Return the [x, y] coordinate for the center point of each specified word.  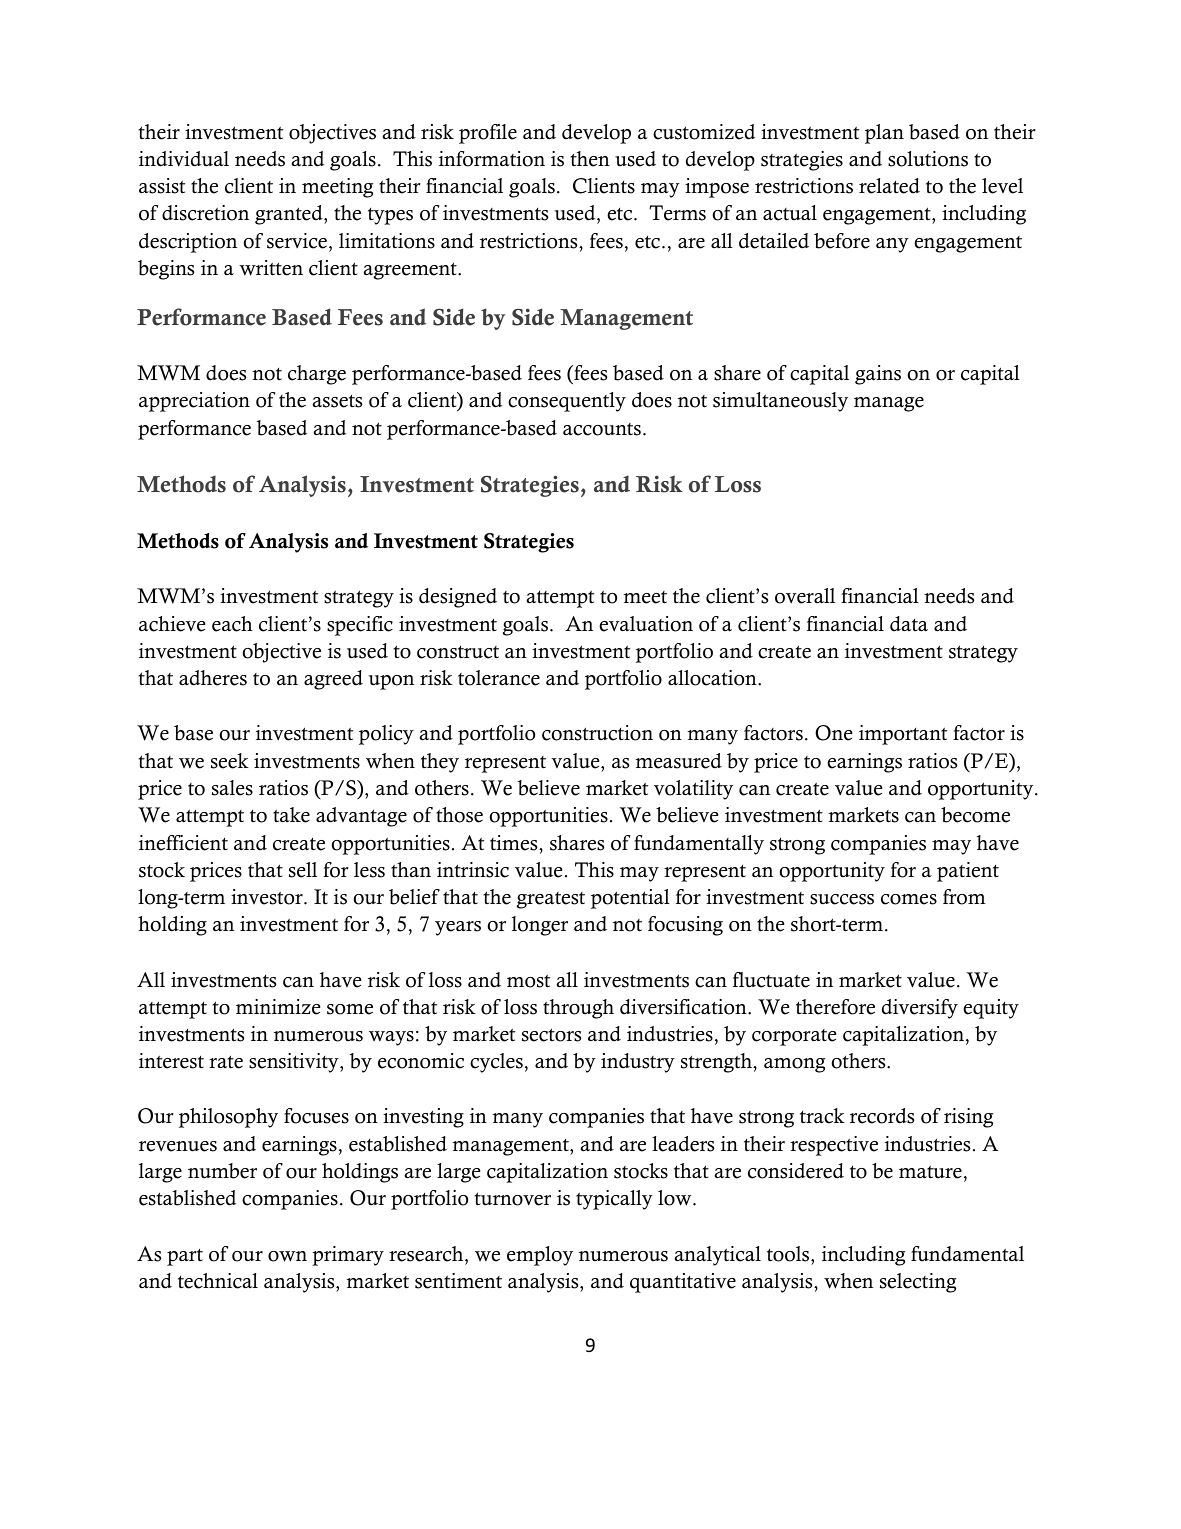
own [287, 1256]
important [903, 735]
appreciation [194, 402]
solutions [928, 159]
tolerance [499, 678]
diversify [920, 1009]
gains [878, 375]
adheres [213, 678]
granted [290, 215]
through [578, 1009]
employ [540, 1256]
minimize [278, 1007]
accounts [602, 429]
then [590, 159]
